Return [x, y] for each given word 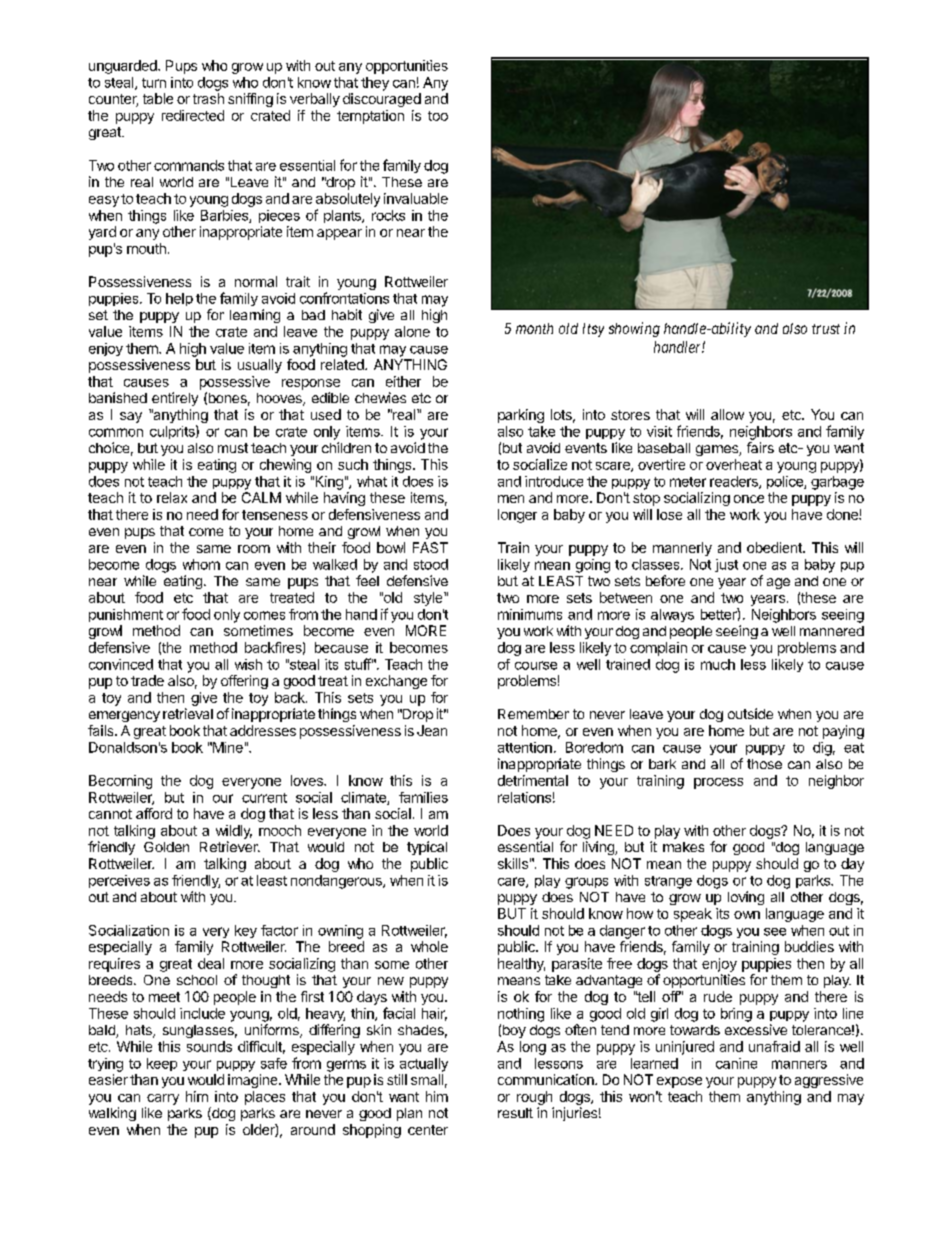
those [764, 764]
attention [525, 747]
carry [163, 1099]
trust [826, 329]
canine [736, 1063]
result [515, 1113]
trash [208, 98]
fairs [760, 447]
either [403, 381]
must [233, 448]
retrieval [188, 713]
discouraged [382, 100]
